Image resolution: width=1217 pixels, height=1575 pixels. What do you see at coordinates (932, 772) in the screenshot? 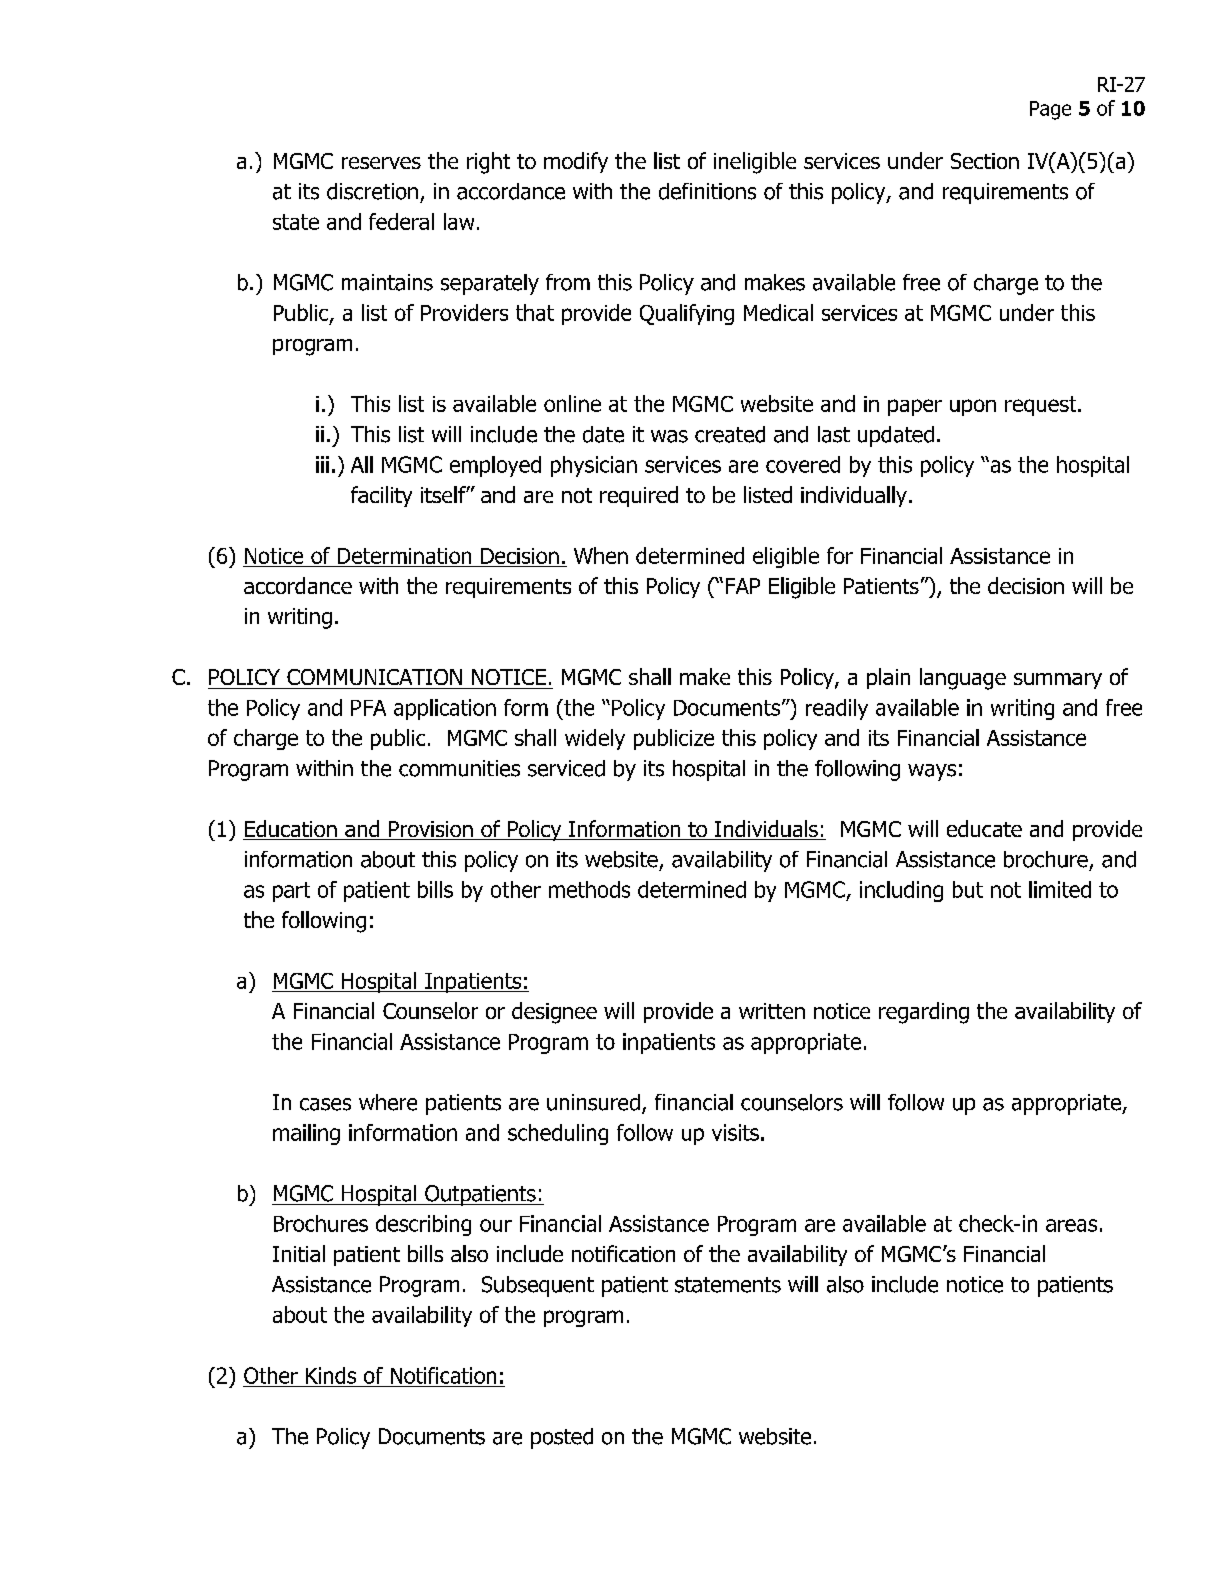
I see `ways` at bounding box center [932, 772].
